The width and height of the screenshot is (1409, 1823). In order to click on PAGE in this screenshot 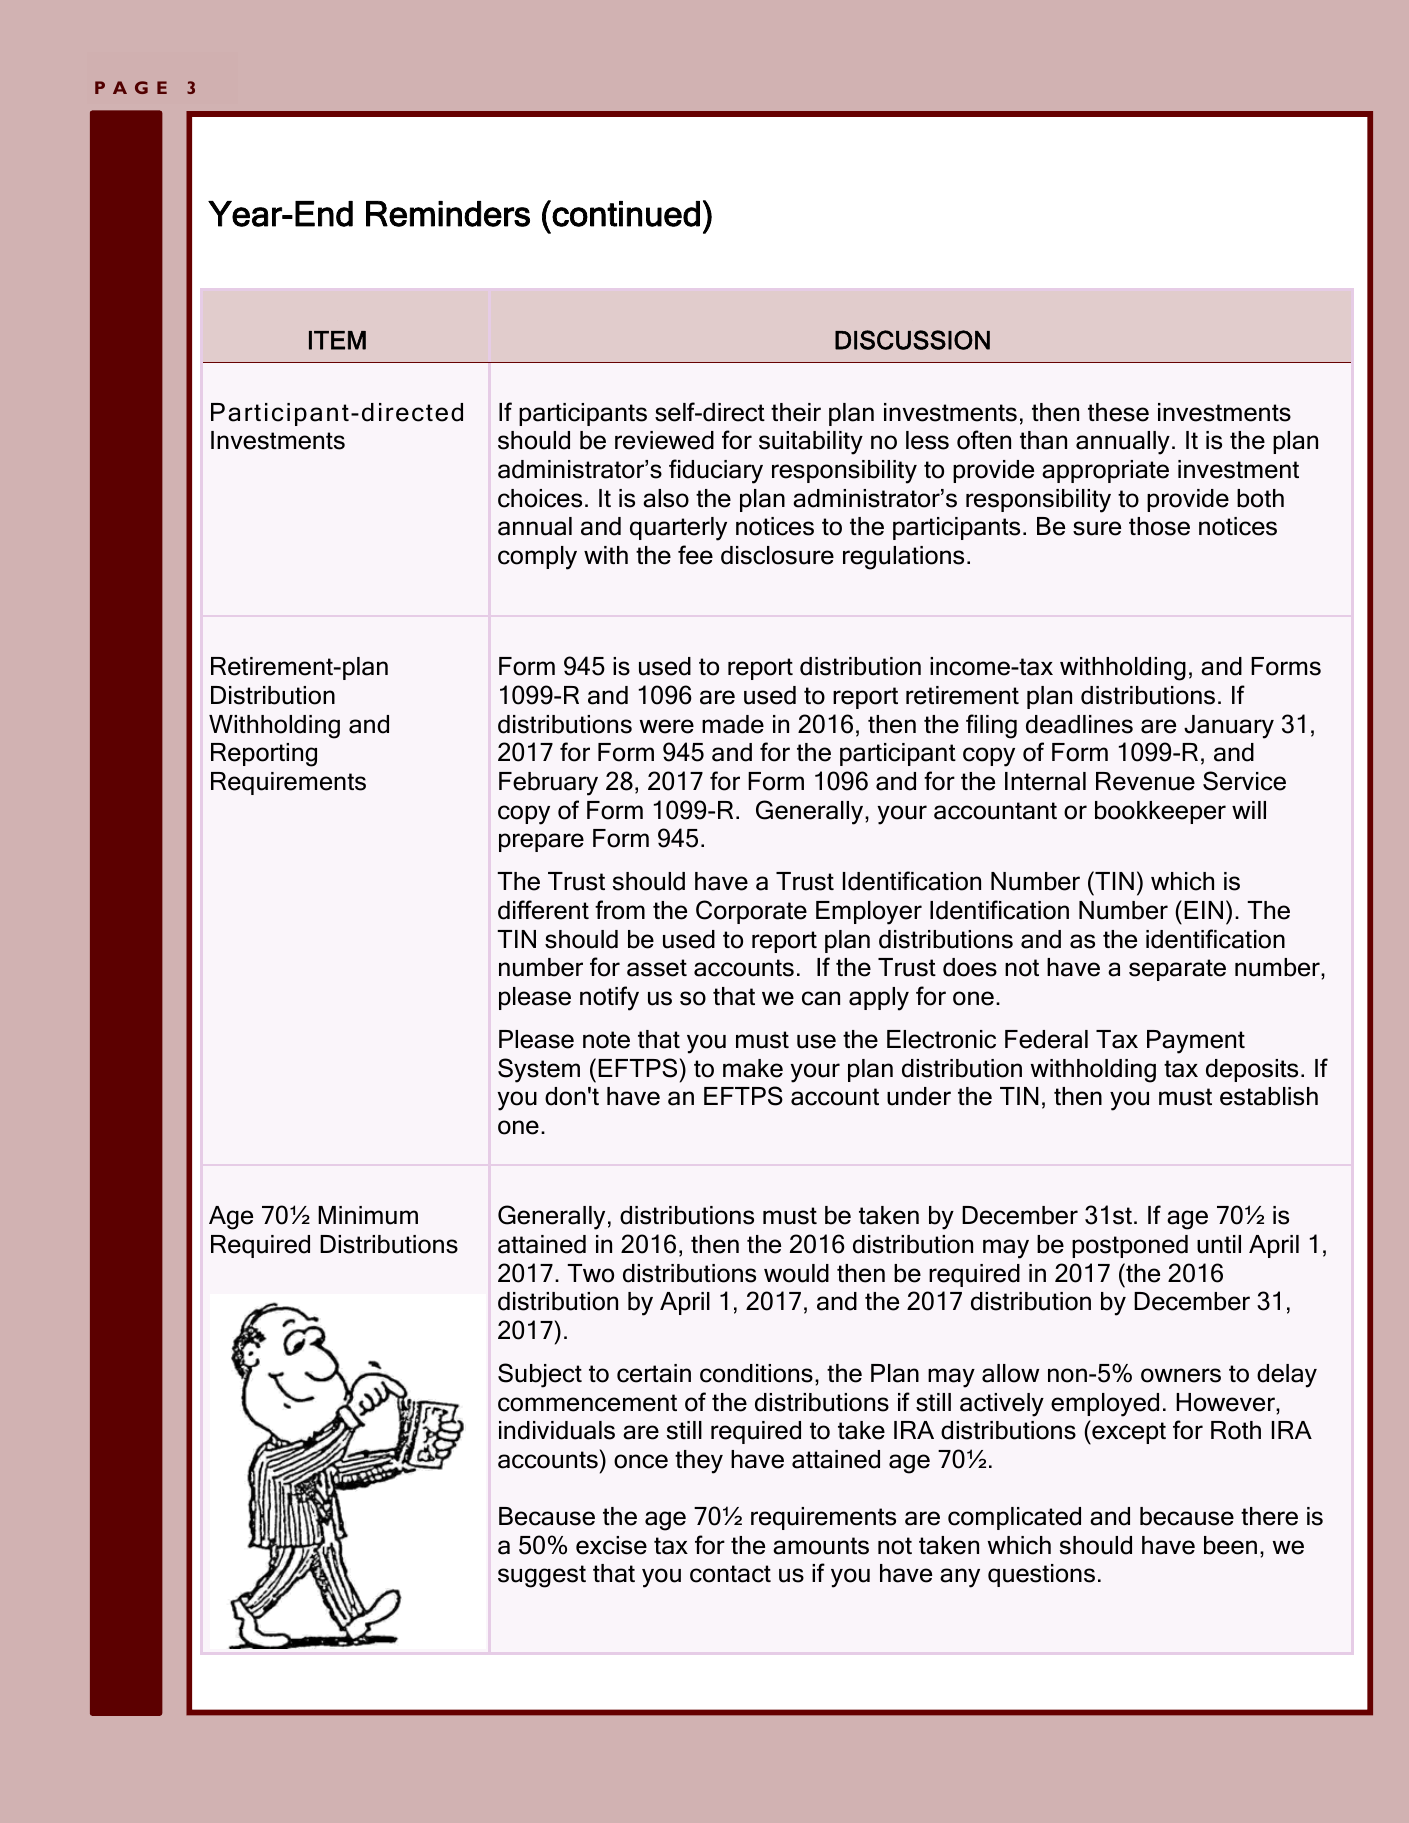, I will do `click(131, 87)`.
